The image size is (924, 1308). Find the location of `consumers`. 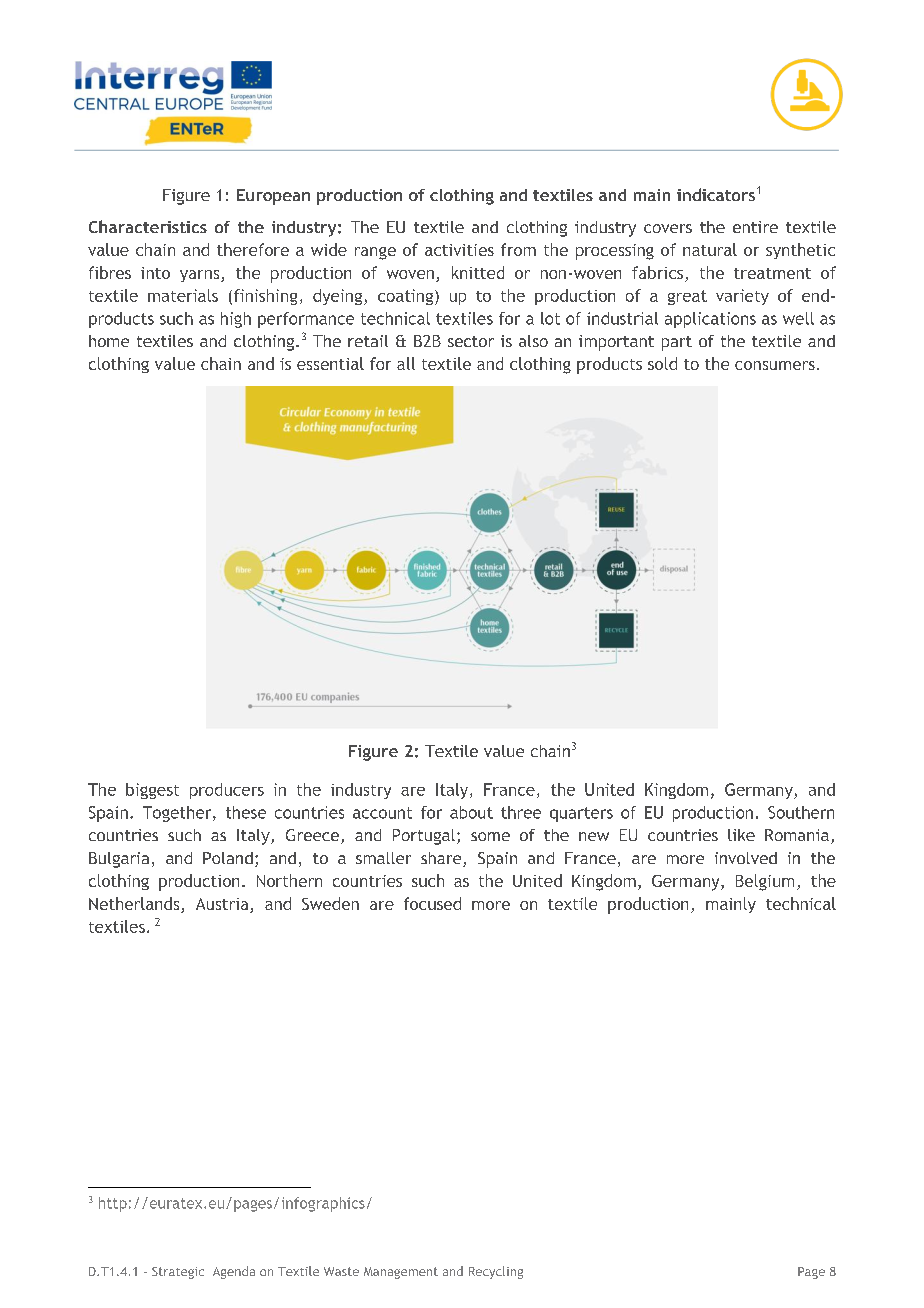

consumers is located at coordinates (775, 365).
